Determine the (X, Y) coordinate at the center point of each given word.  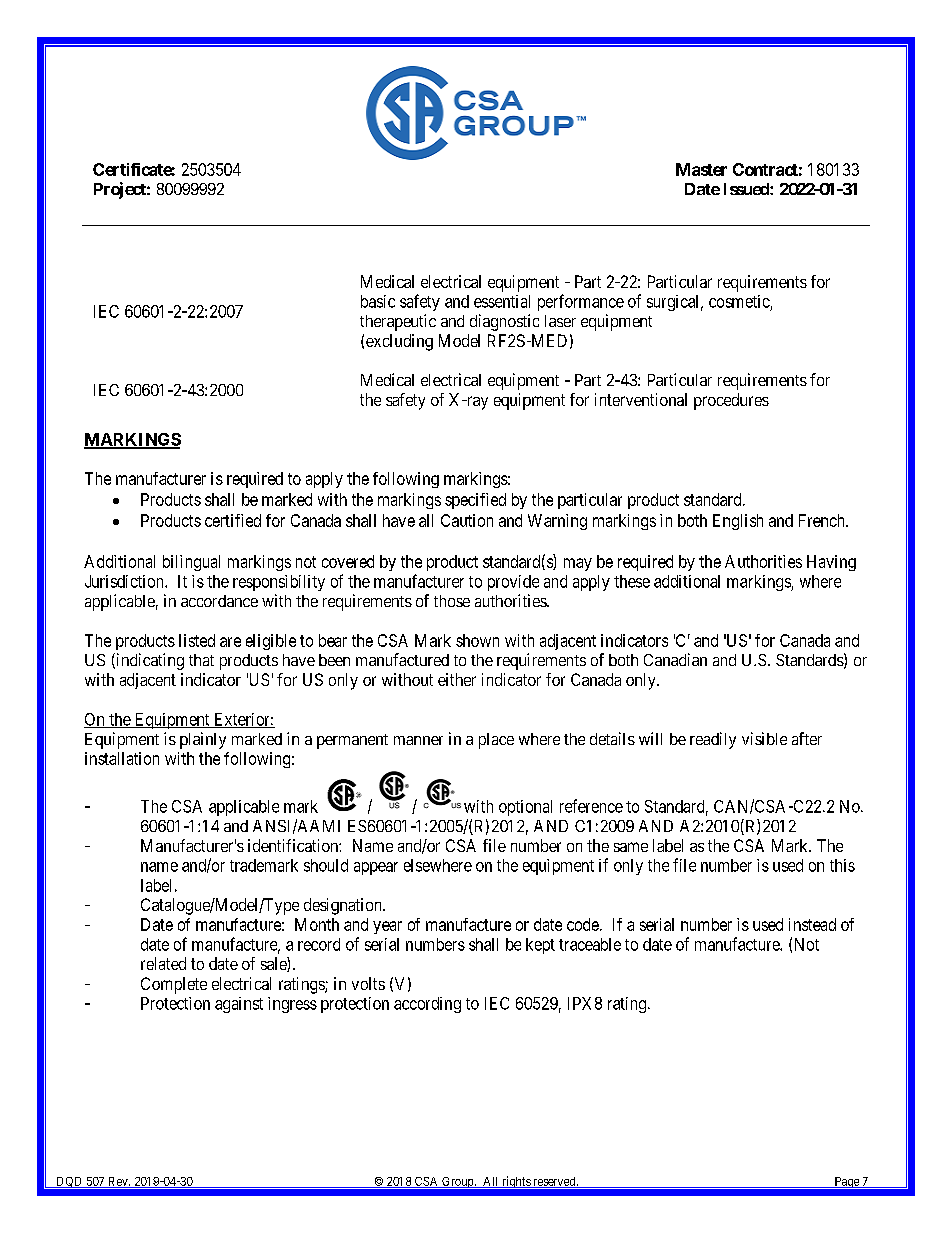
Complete (174, 985)
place (496, 741)
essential (502, 301)
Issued (747, 189)
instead (812, 924)
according (427, 1005)
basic (378, 301)
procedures (731, 401)
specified (475, 501)
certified (233, 520)
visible (764, 738)
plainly (203, 740)
